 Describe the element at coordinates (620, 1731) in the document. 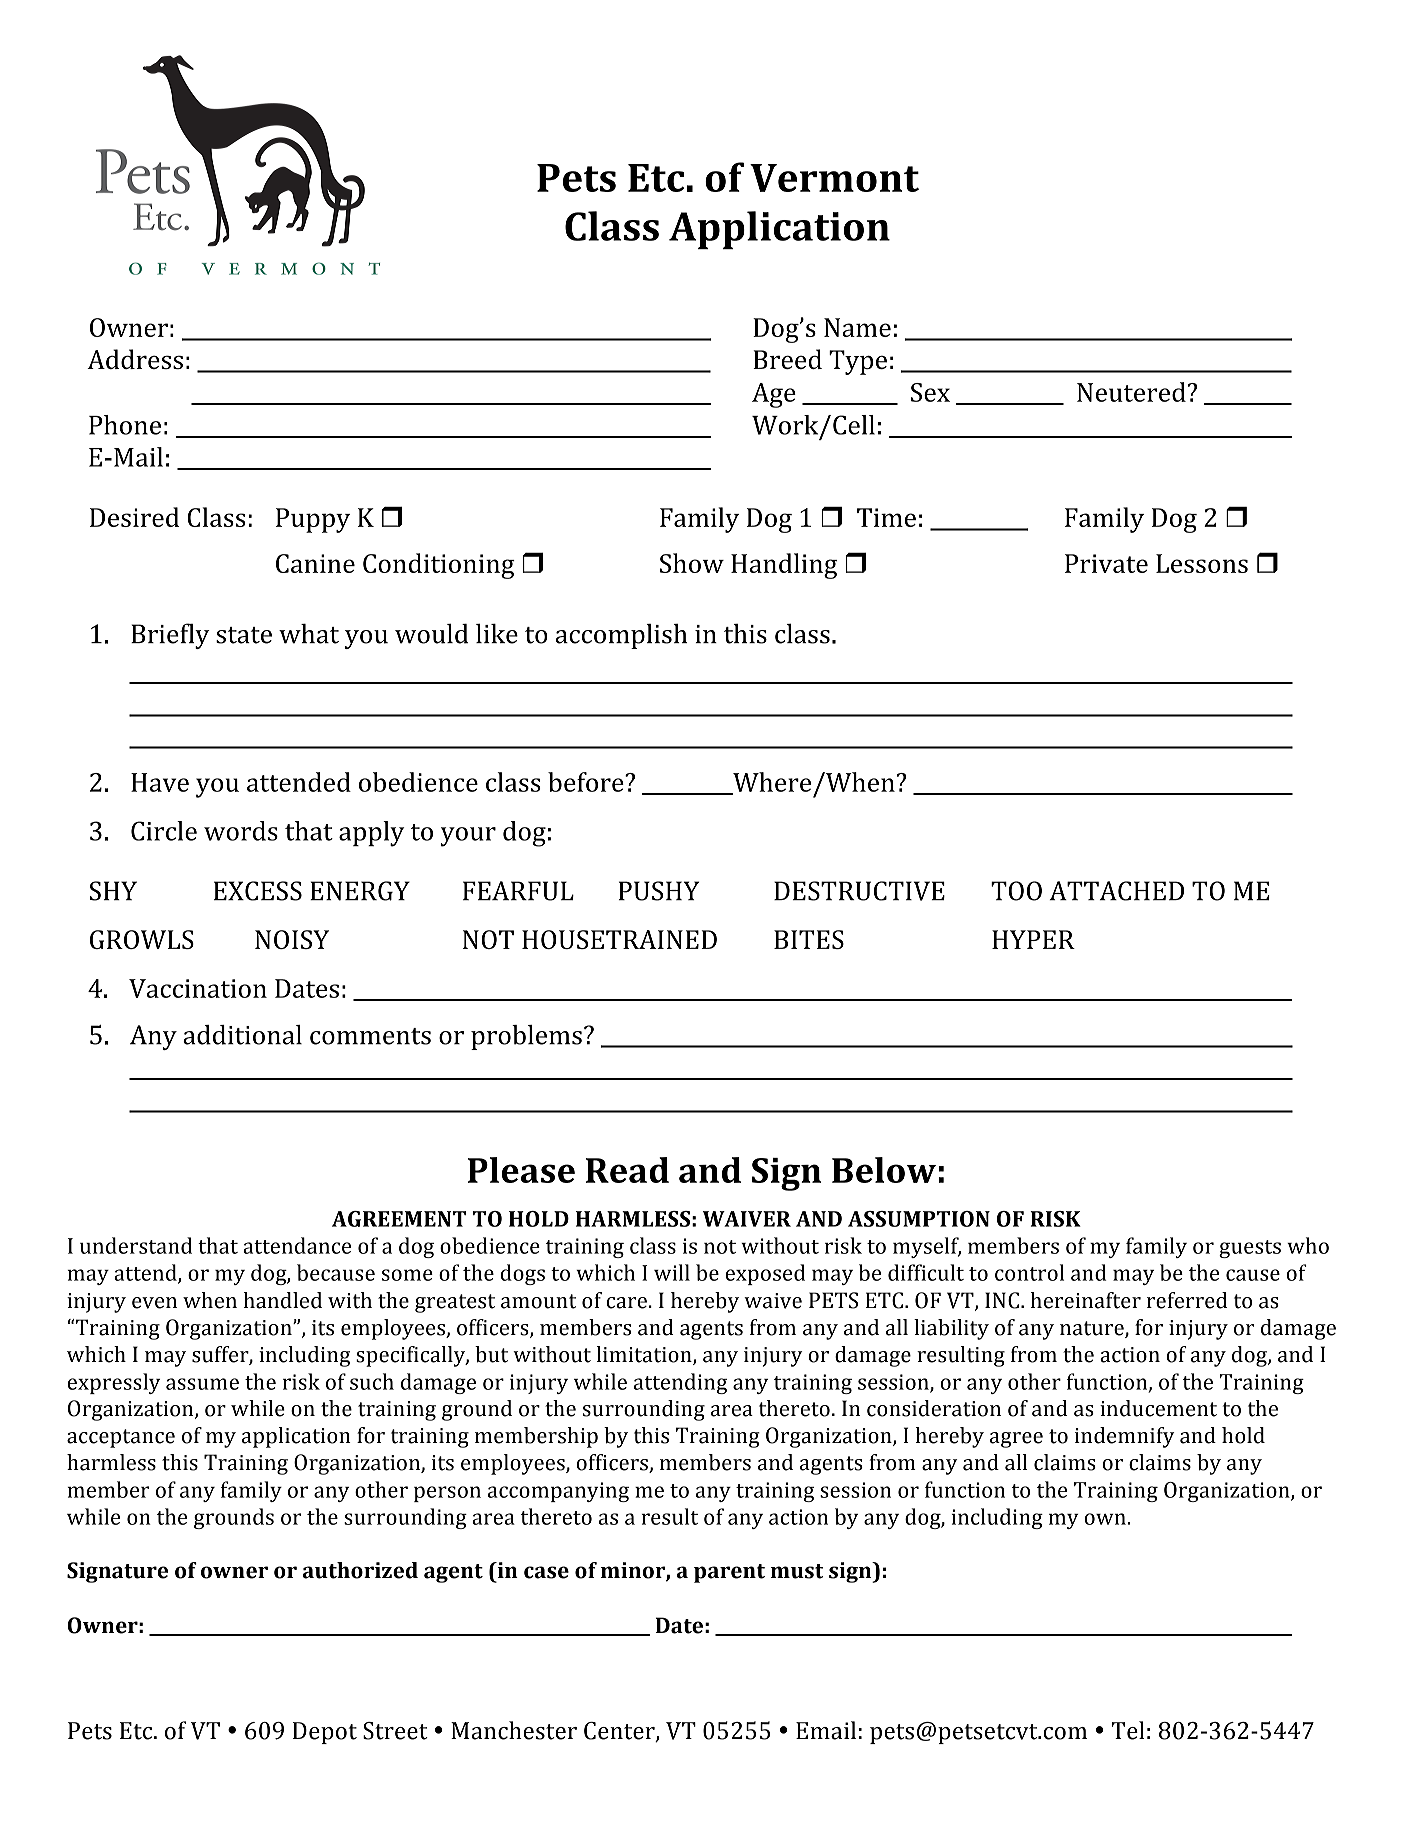

I see `Center` at that location.
